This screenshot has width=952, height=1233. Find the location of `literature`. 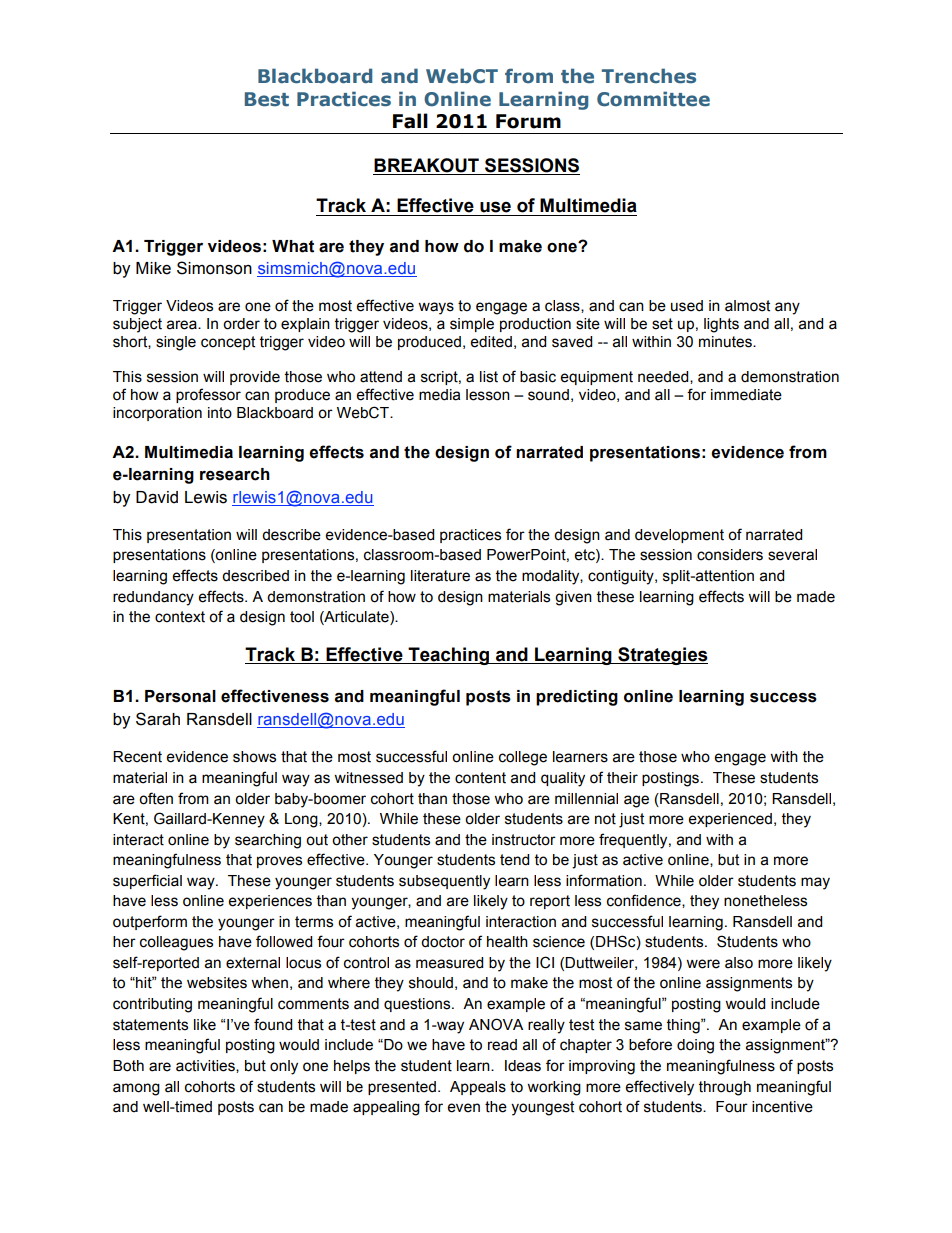

literature is located at coordinates (440, 576).
